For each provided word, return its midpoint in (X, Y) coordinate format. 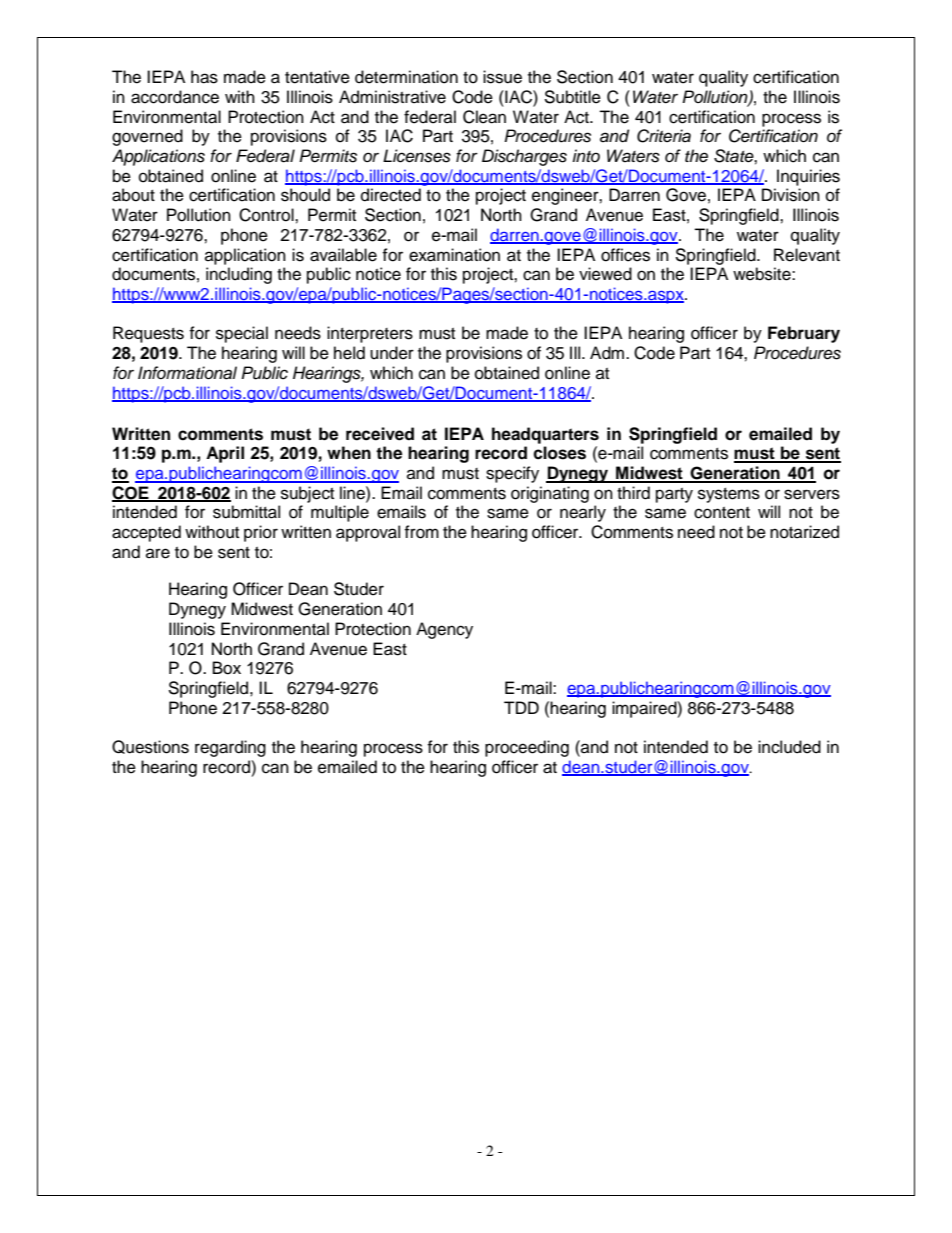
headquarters (545, 435)
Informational (187, 373)
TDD (521, 707)
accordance (175, 97)
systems (729, 495)
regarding (230, 748)
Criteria (664, 136)
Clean (484, 117)
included (789, 747)
